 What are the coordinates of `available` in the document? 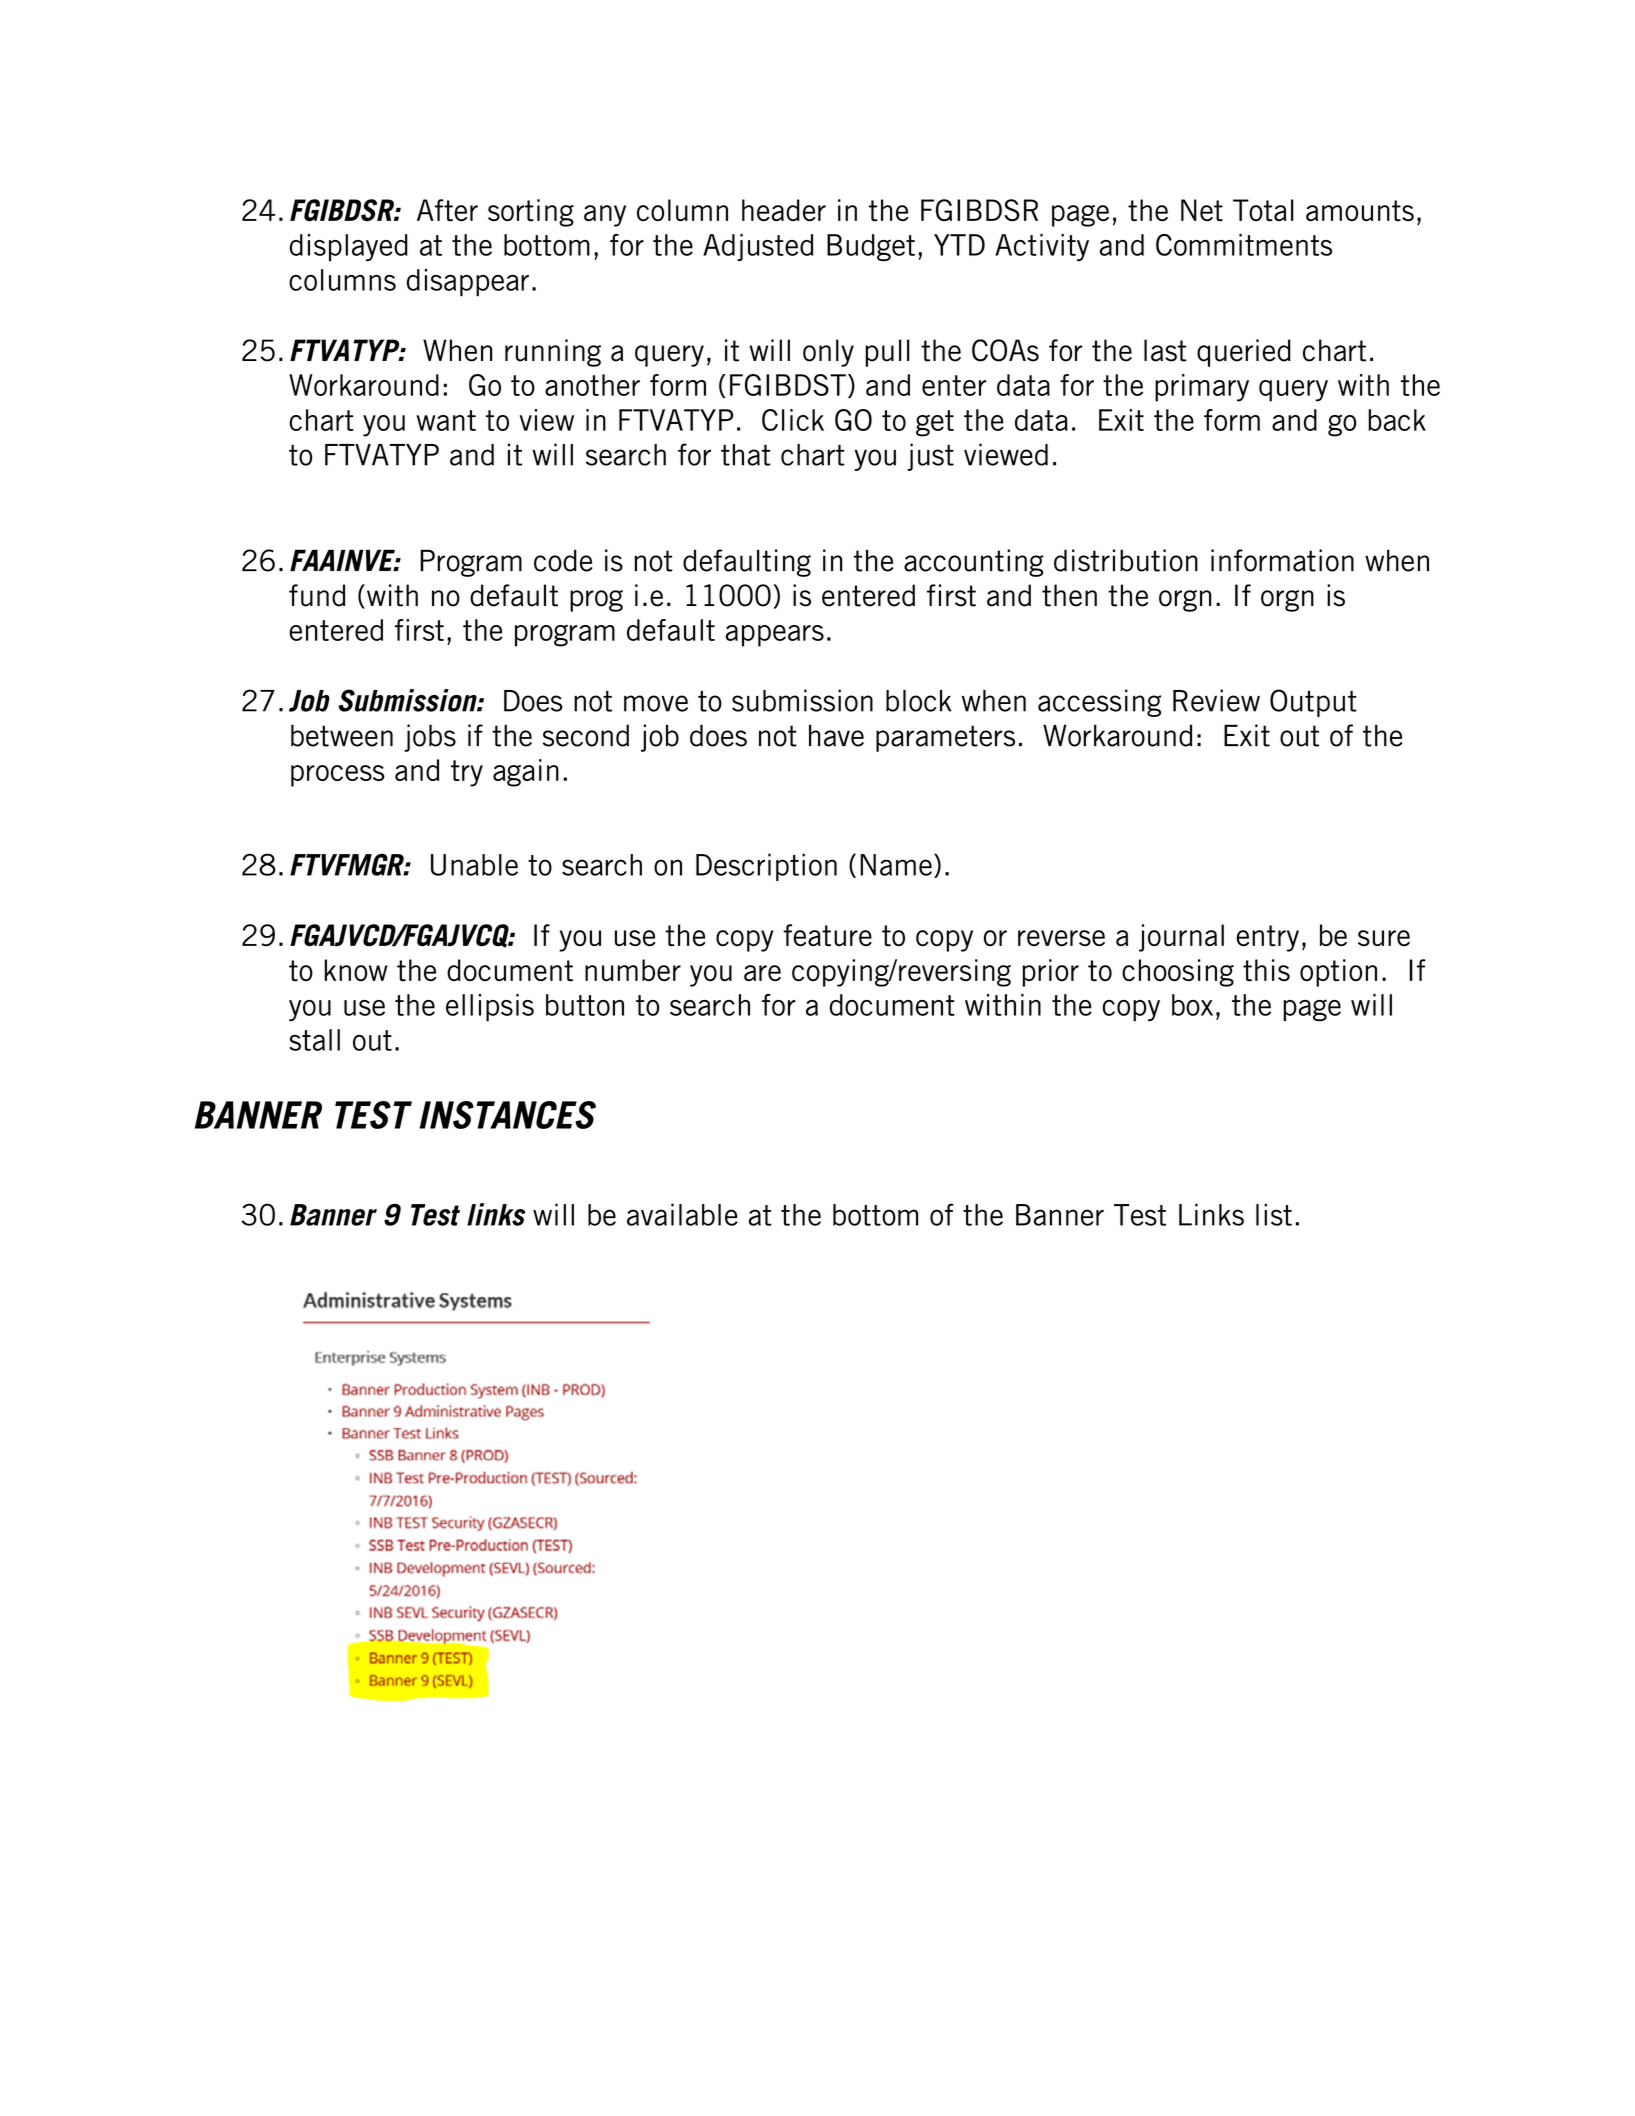 It's located at (682, 1214).
